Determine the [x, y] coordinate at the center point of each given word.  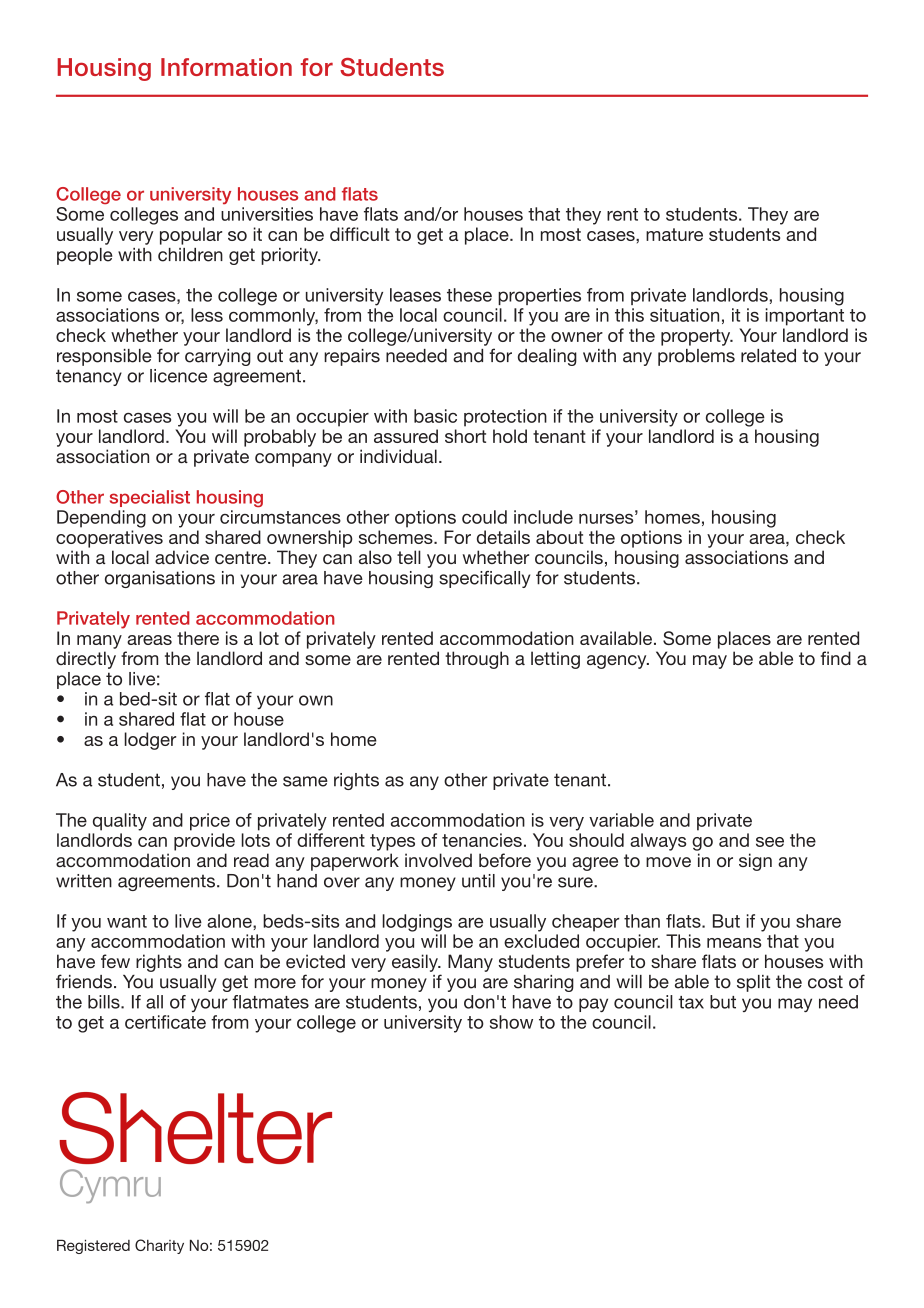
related [768, 356]
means [734, 943]
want [127, 921]
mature [674, 234]
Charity [159, 1246]
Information [226, 67]
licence [178, 376]
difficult [360, 234]
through [477, 660]
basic [435, 416]
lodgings [417, 923]
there [198, 638]
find [836, 658]
